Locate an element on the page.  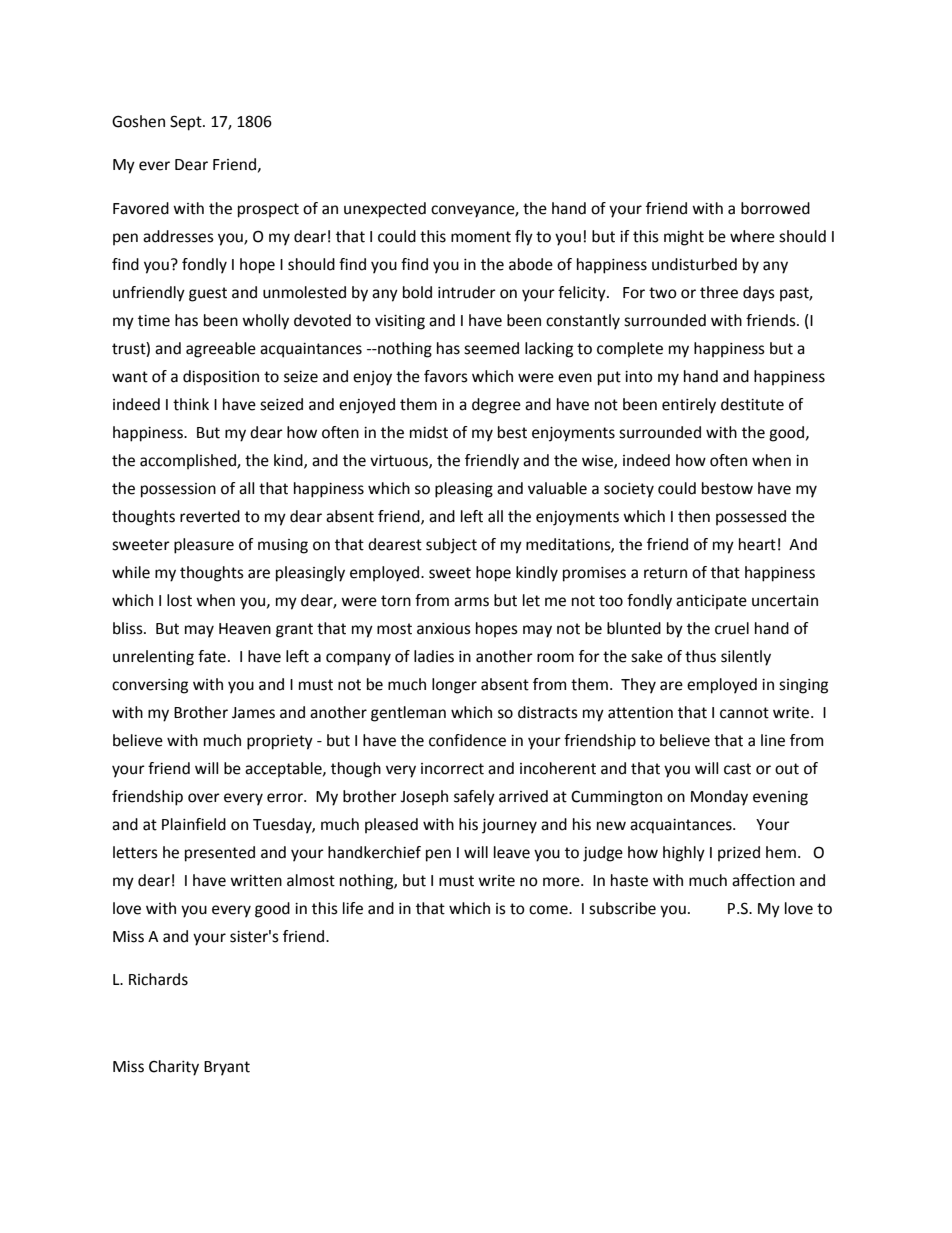
unexpected is located at coordinates (385, 210).
